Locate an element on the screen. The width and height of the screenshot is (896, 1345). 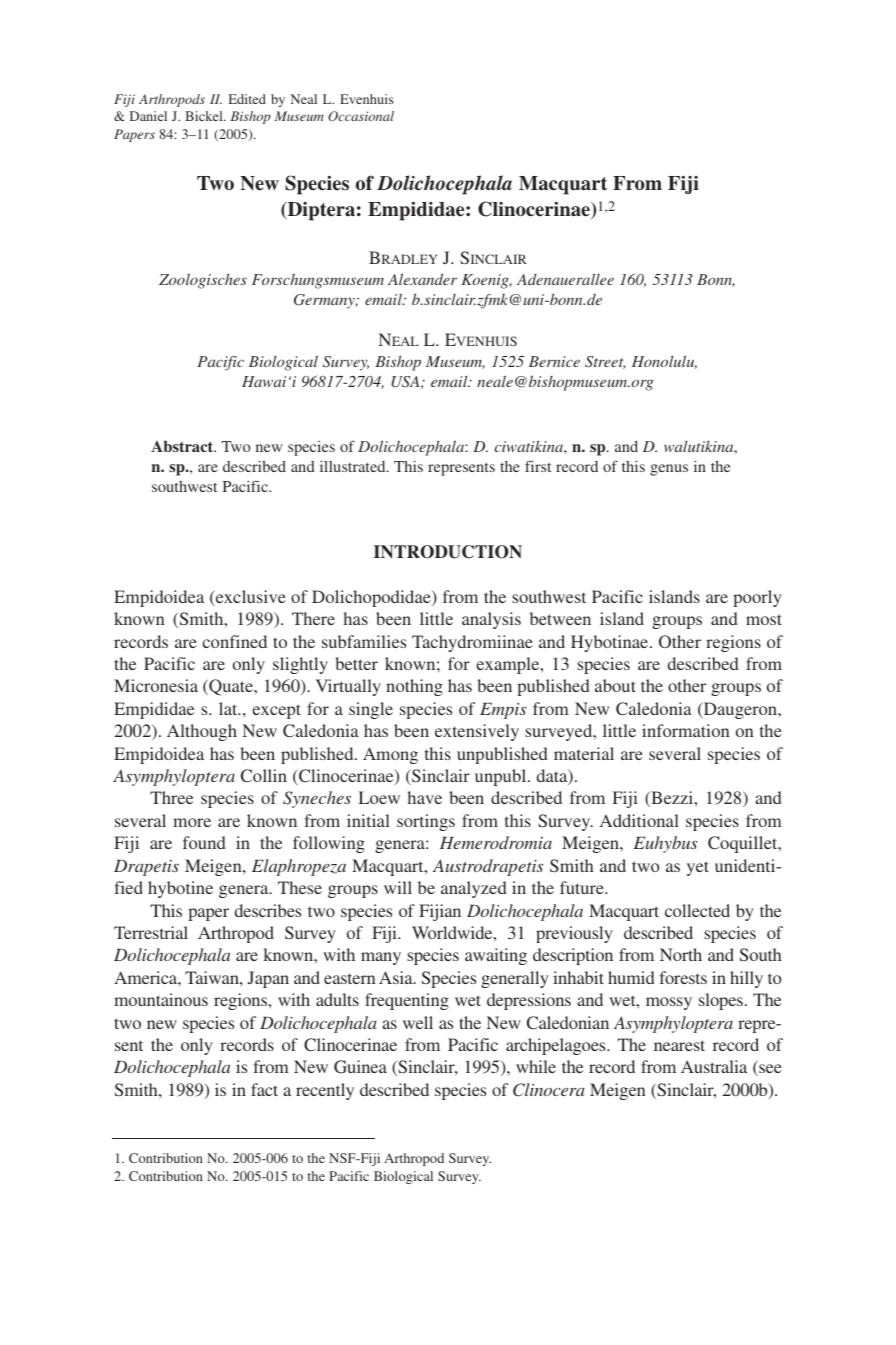
exclusive is located at coordinates (250, 598).
